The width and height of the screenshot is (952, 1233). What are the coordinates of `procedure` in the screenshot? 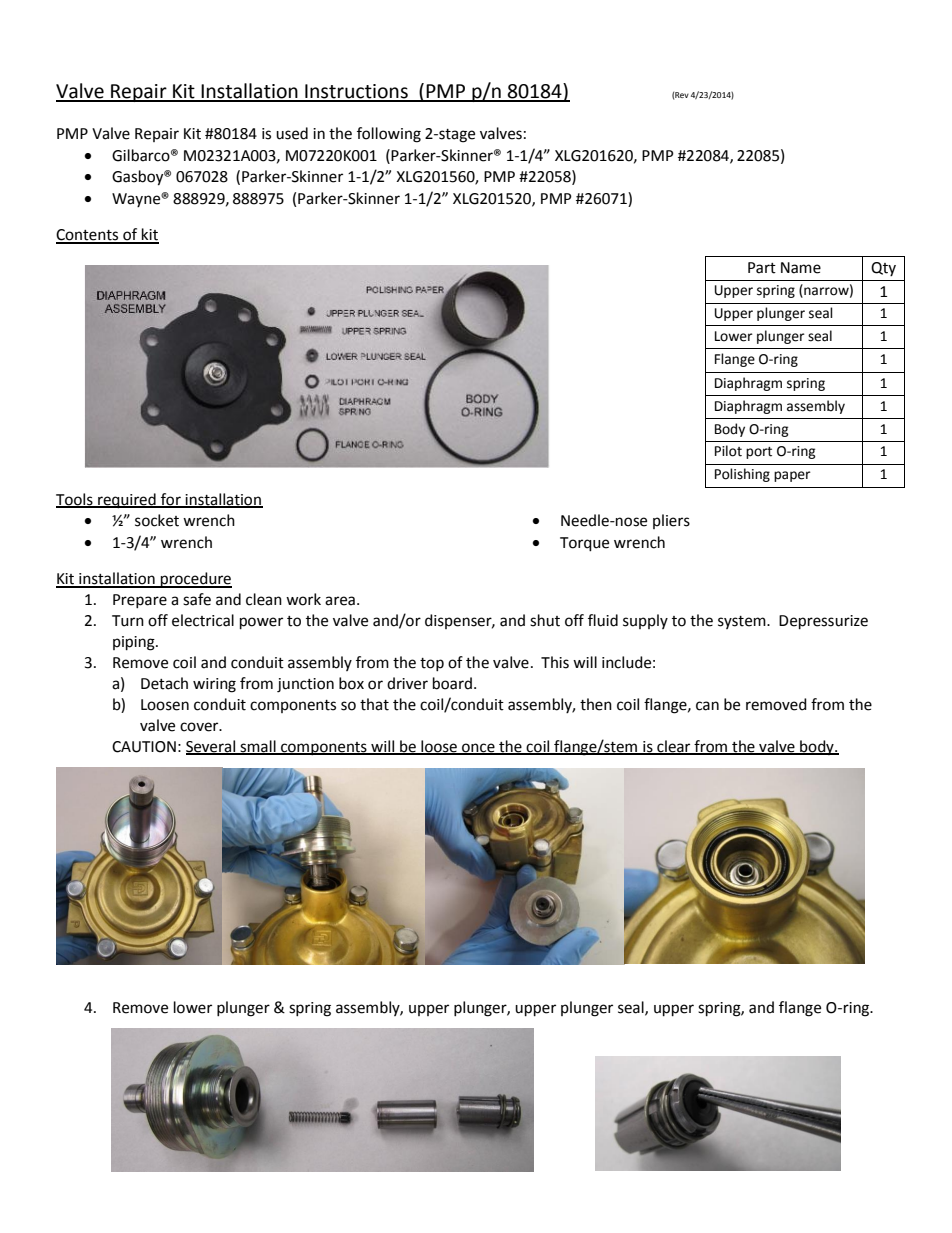 It's located at (195, 580).
